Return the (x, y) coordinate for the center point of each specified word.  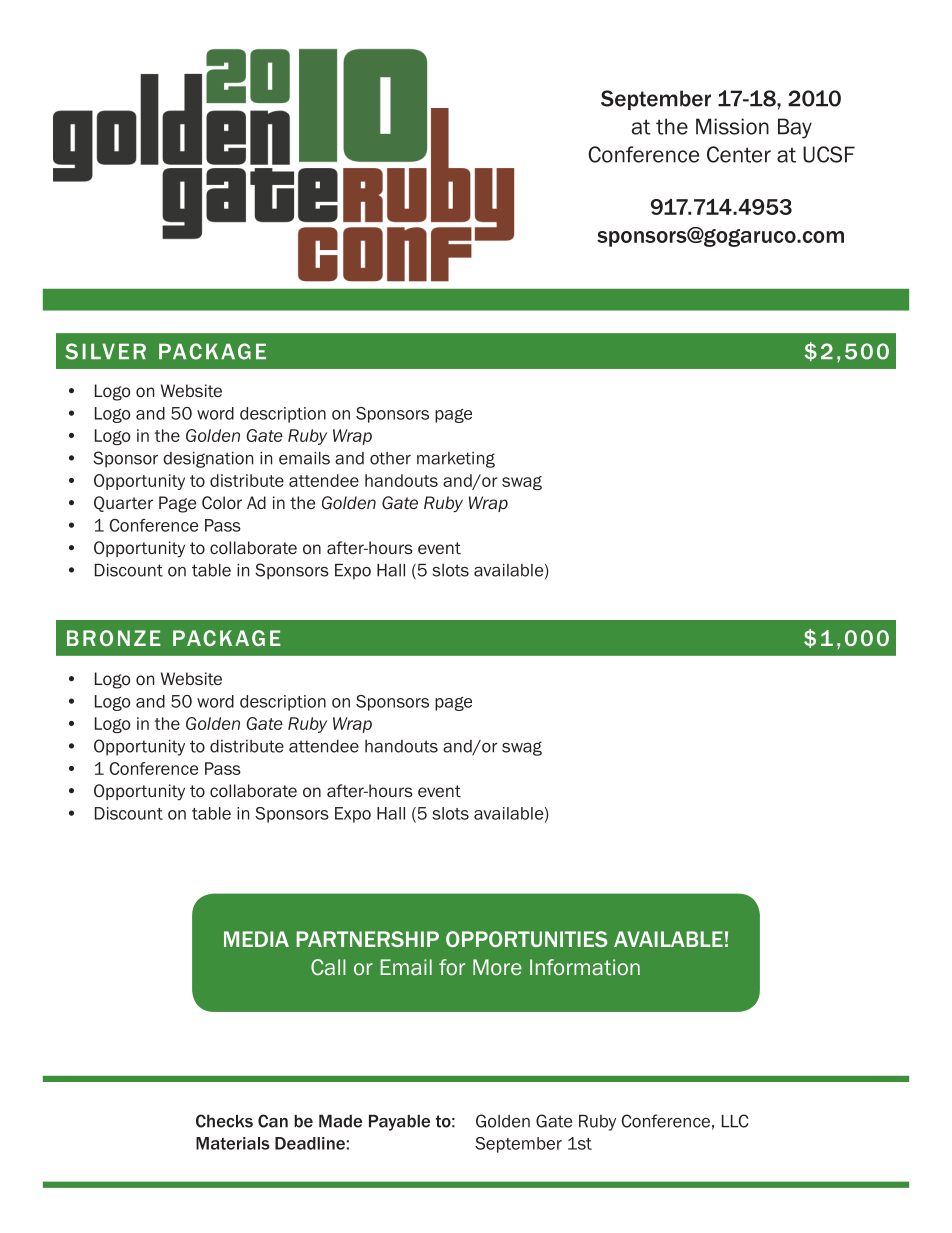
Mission (732, 126)
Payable (399, 1123)
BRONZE (114, 638)
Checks (224, 1121)
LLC (735, 1121)
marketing (456, 460)
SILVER (105, 351)
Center (739, 154)
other (390, 458)
